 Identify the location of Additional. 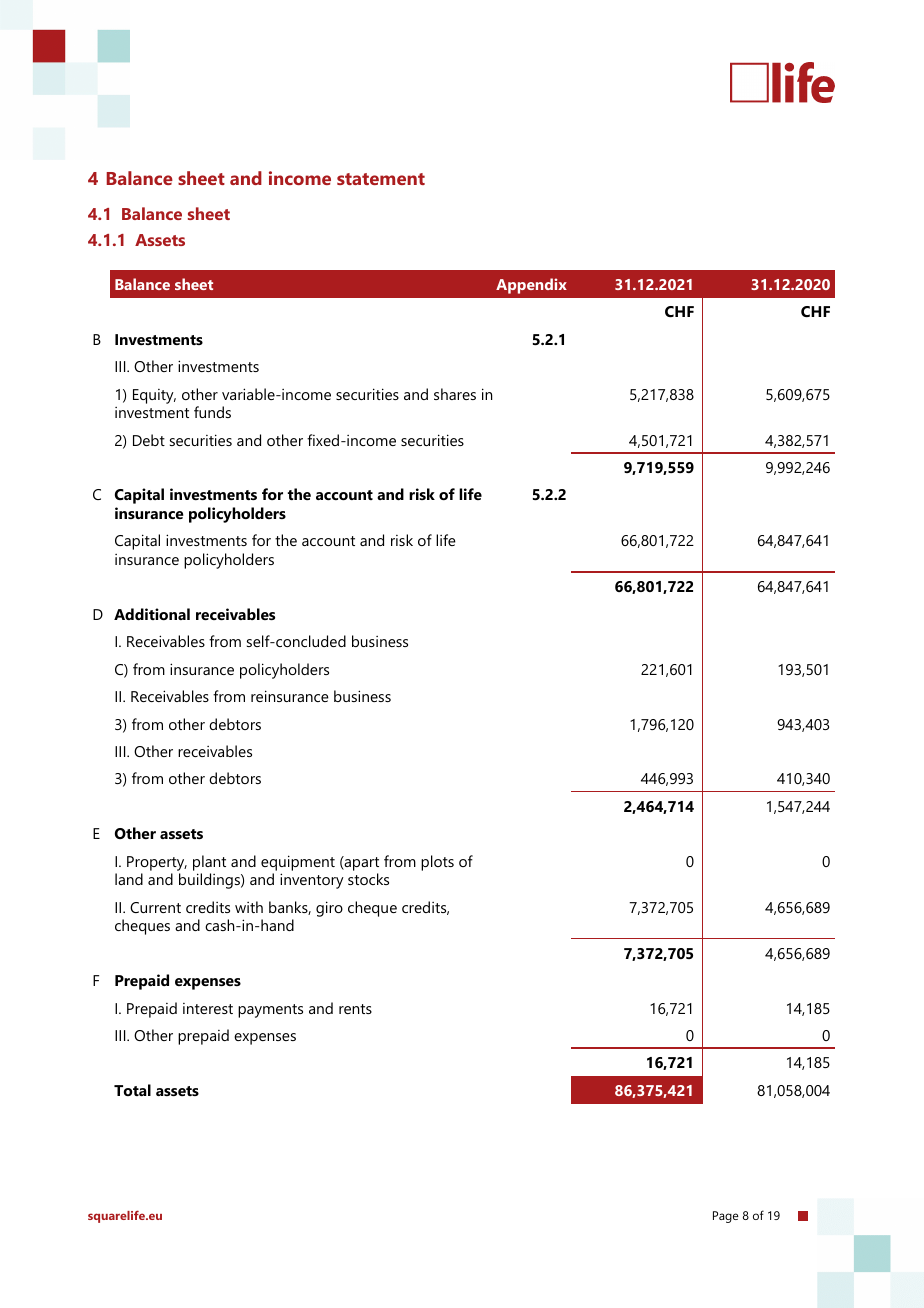
(152, 614).
